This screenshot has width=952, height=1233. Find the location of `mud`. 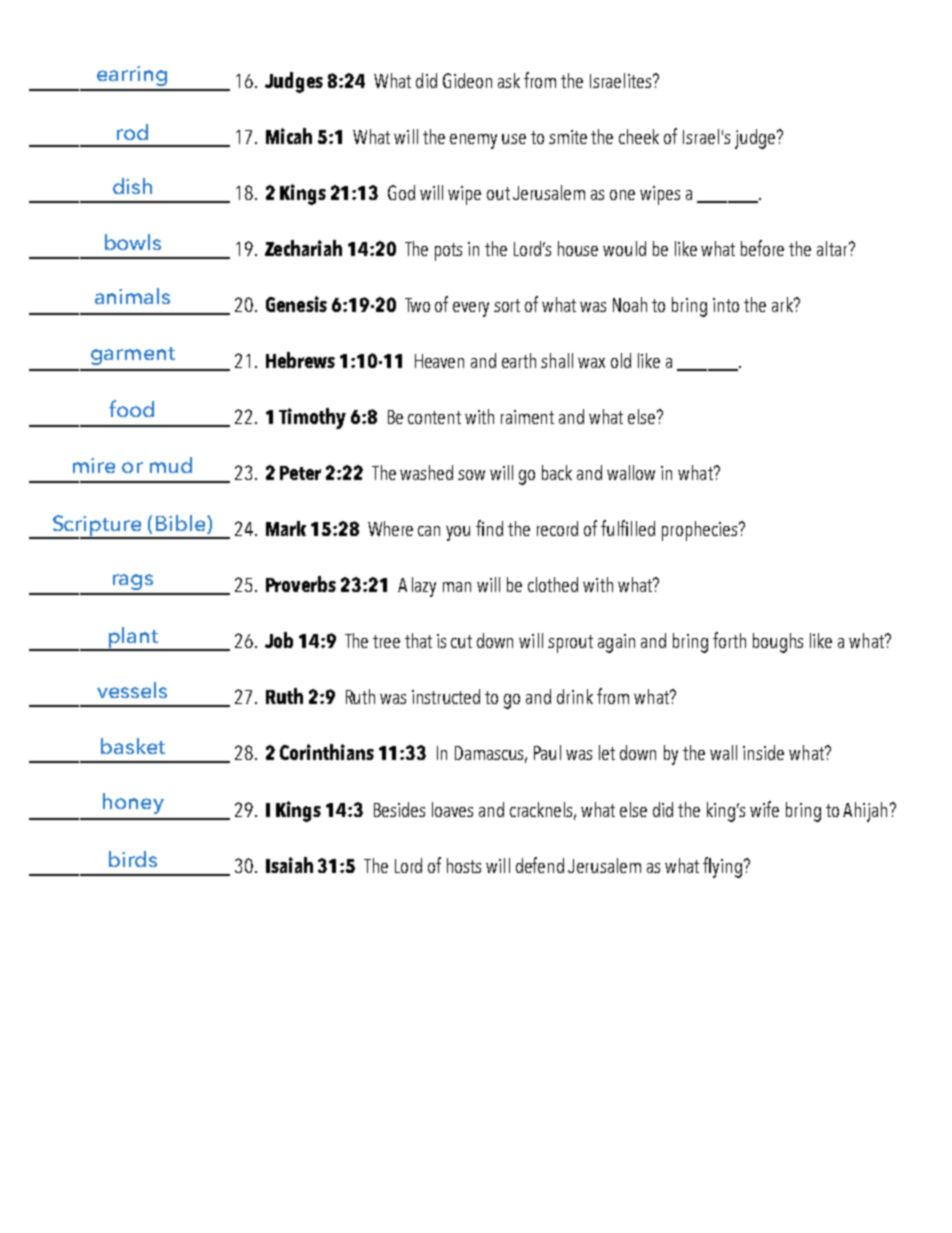

mud is located at coordinates (171, 465).
